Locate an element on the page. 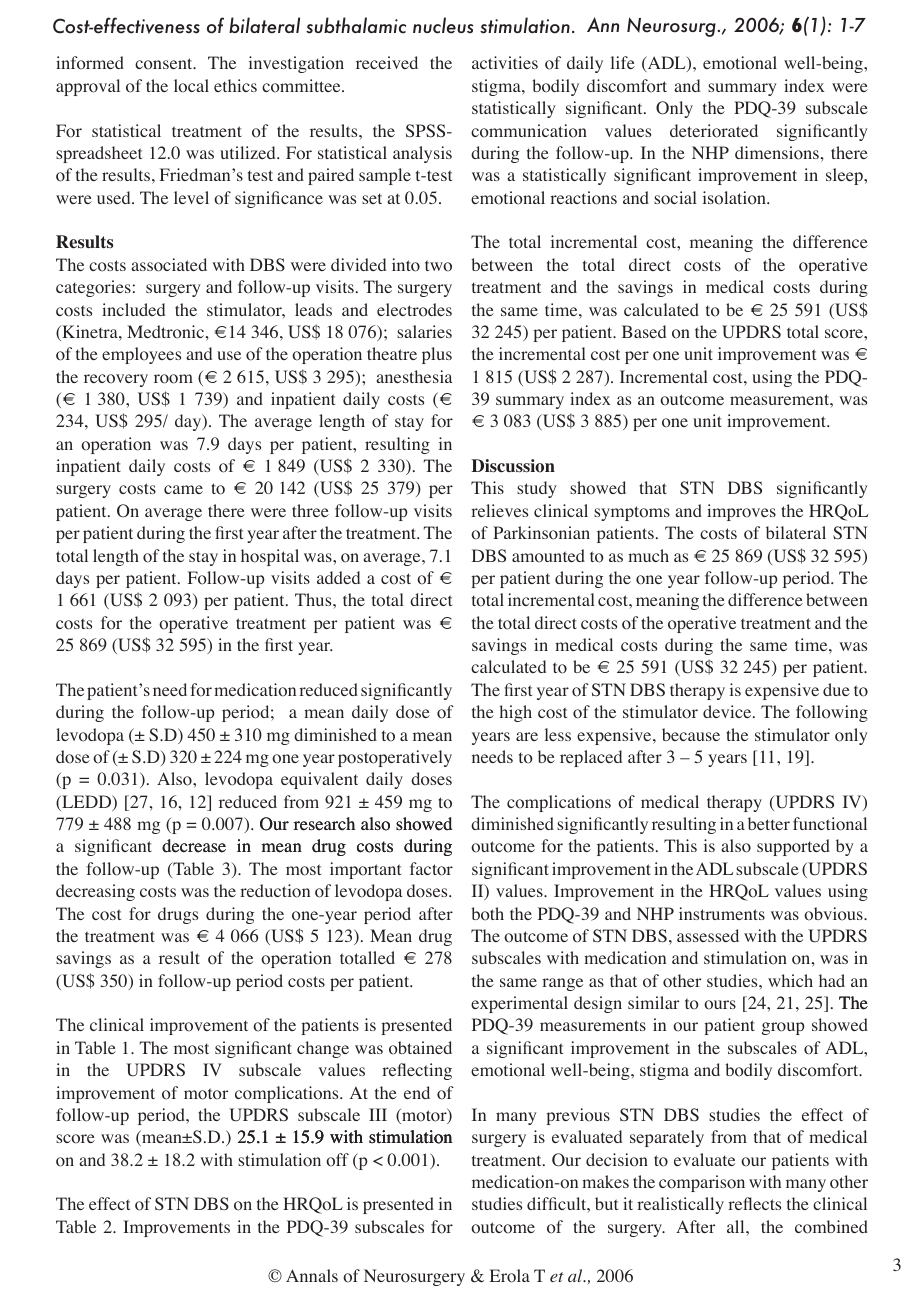 The width and height of the image is (924, 1308). factor is located at coordinates (431, 869).
